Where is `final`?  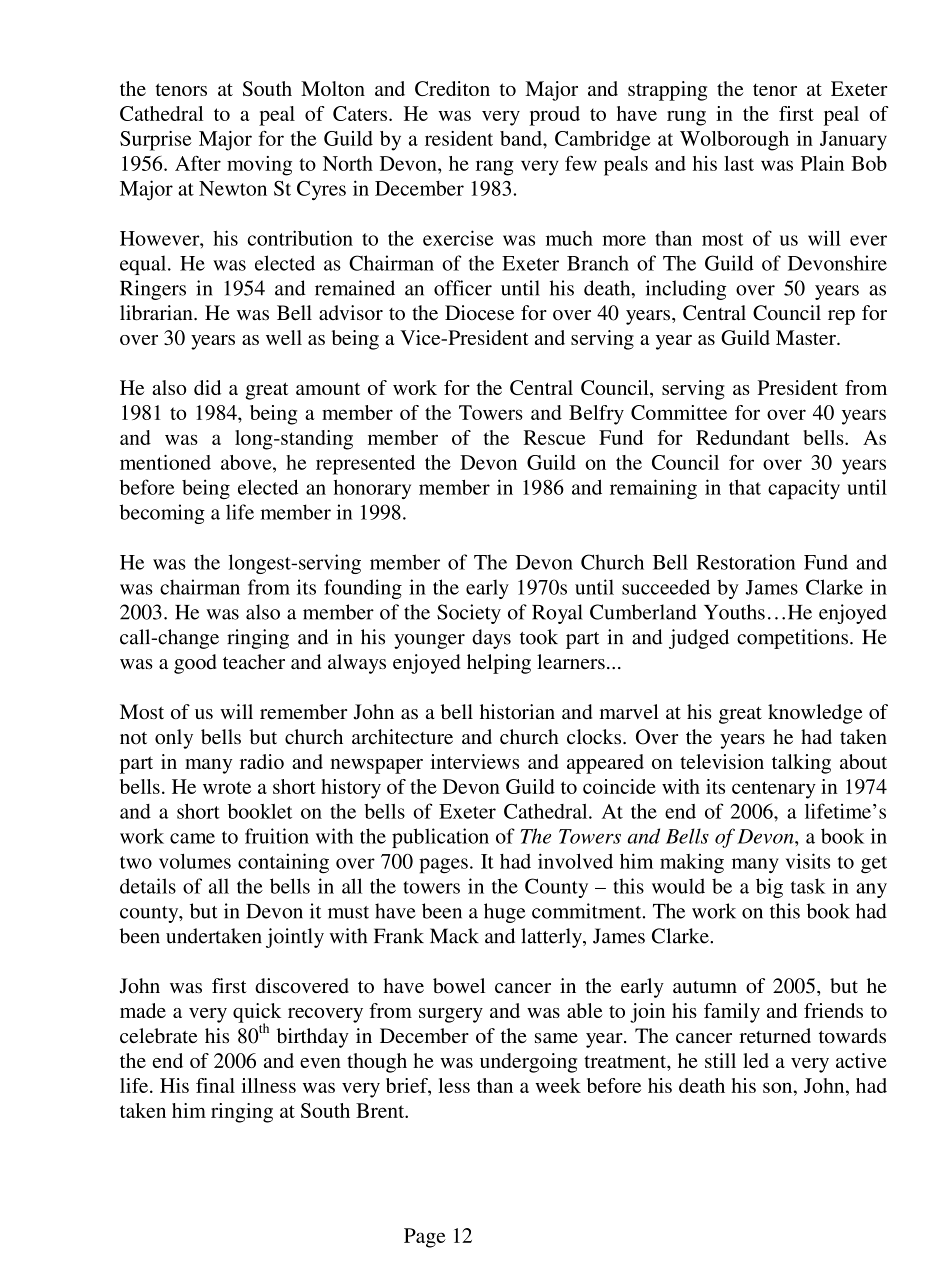 final is located at coordinates (215, 1085).
